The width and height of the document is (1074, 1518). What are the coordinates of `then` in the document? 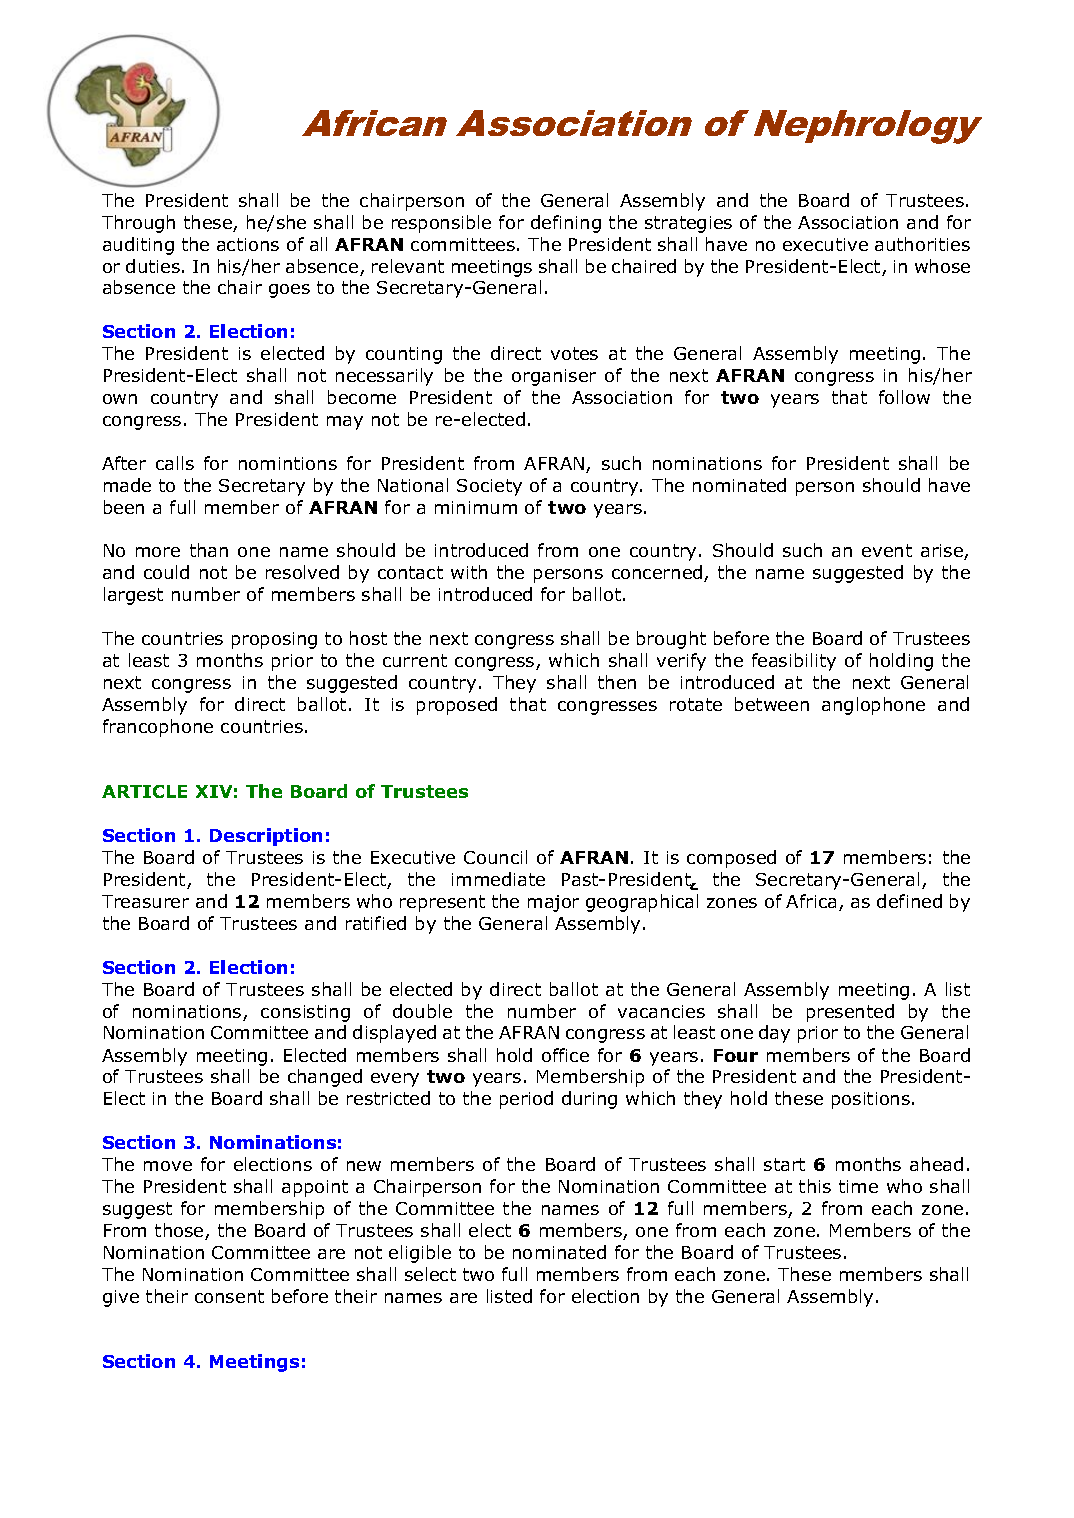 It's located at (617, 682).
